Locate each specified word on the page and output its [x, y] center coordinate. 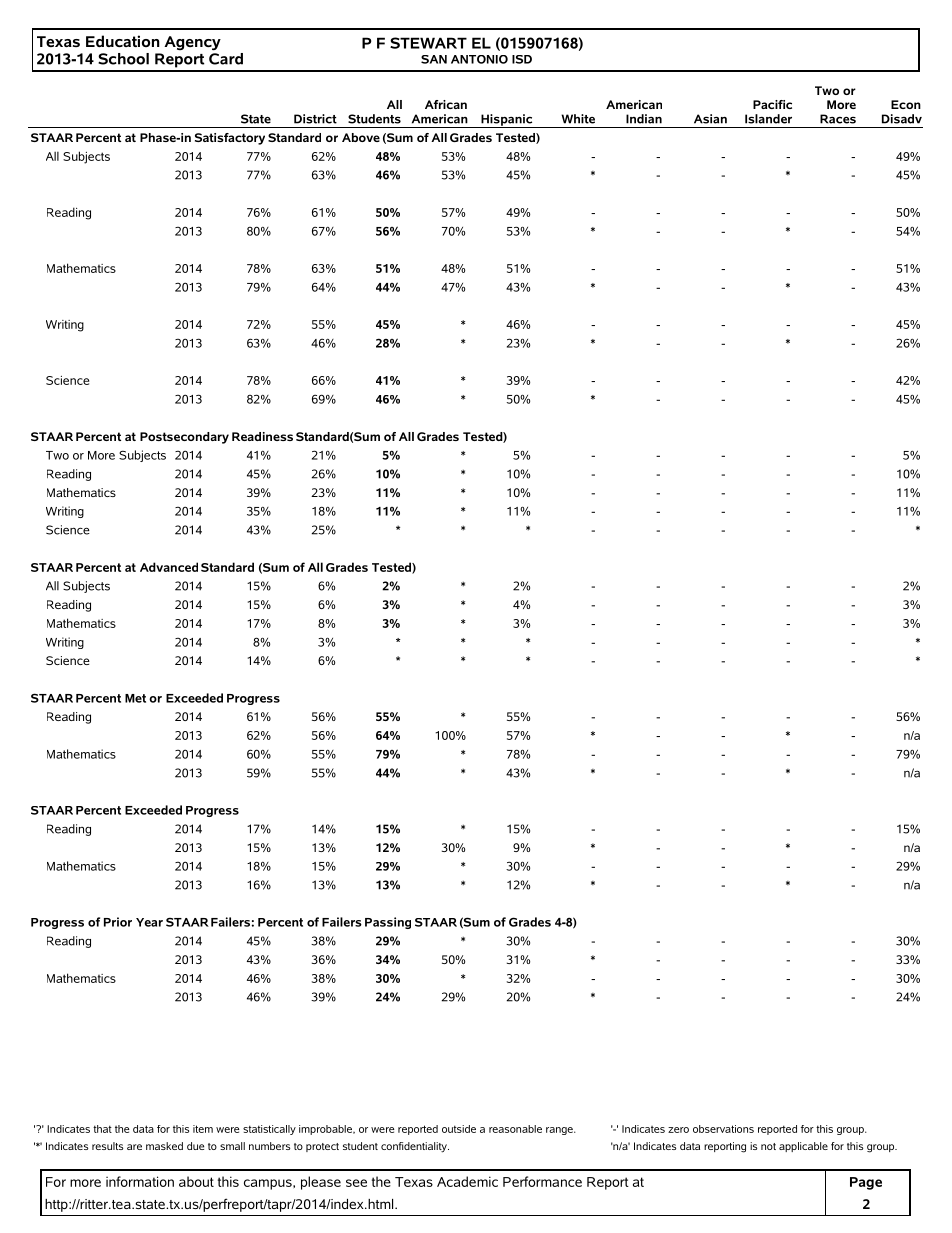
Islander [768, 119]
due [195, 1146]
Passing [388, 923]
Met [135, 698]
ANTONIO [479, 59]
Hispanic [507, 121]
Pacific [772, 104]
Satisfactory [230, 139]
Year [149, 922]
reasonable [515, 1129]
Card [226, 57]
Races [838, 119]
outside [459, 1129]
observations [723, 1129]
